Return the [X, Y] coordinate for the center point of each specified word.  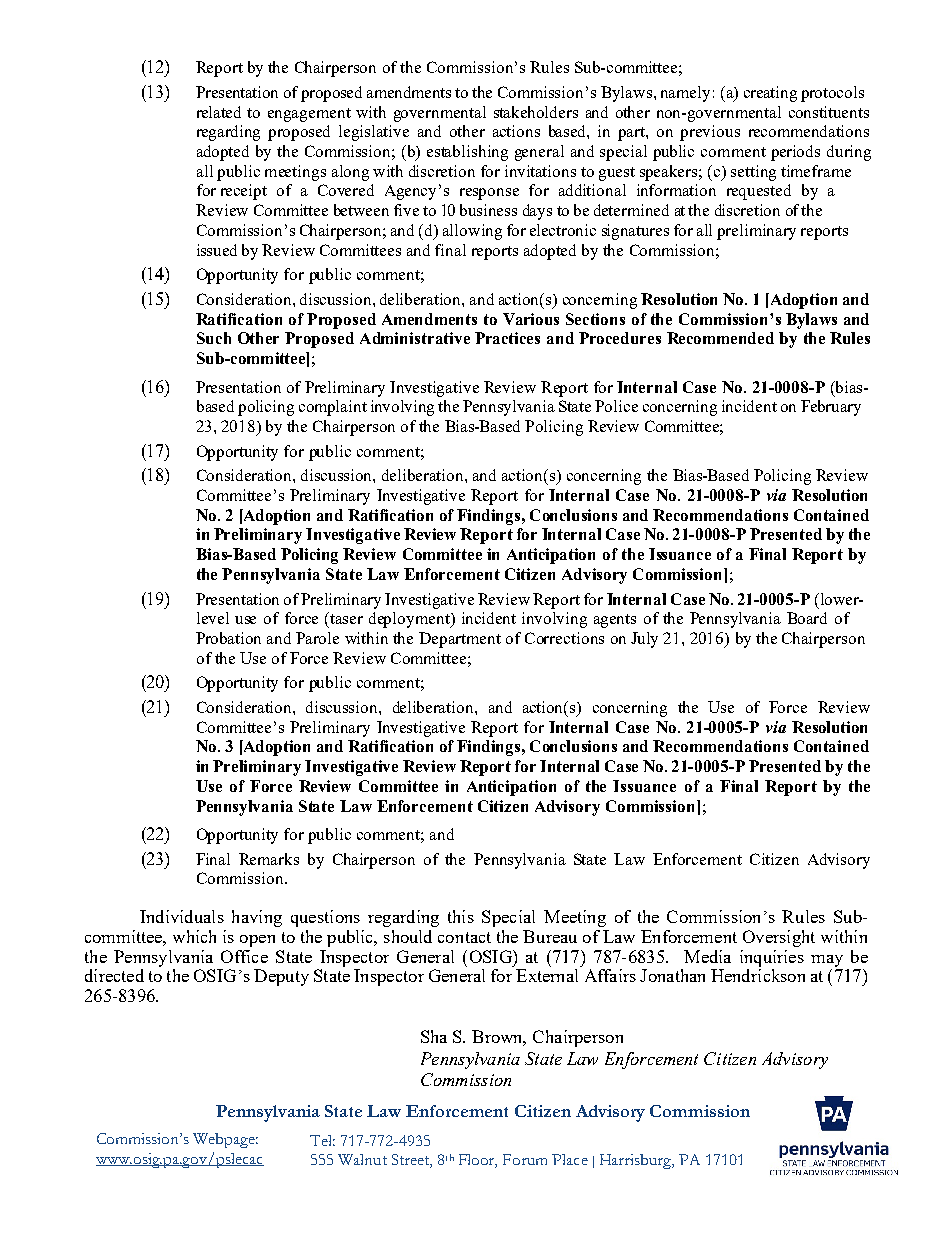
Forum [525, 1159]
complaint [333, 408]
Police [616, 406]
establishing [467, 153]
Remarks [269, 859]
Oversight [779, 938]
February [831, 408]
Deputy [281, 977]
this [461, 916]
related [219, 112]
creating [770, 94]
